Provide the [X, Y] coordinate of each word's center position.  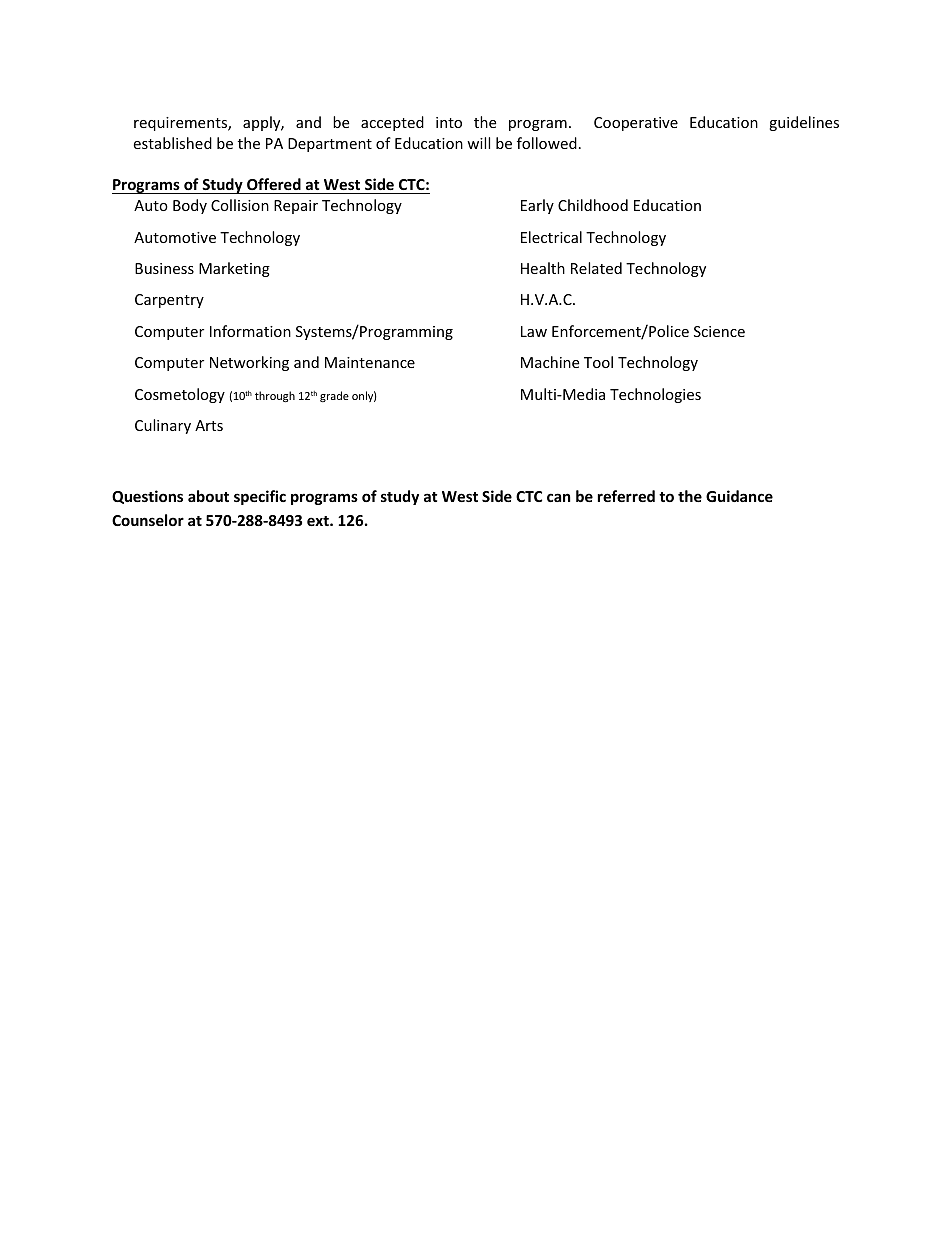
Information [250, 331]
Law [534, 331]
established [172, 143]
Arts [209, 425]
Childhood [593, 205]
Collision [240, 205]
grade [334, 396]
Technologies [655, 395]
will [478, 143]
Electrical [551, 237]
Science [719, 331]
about [208, 496]
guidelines [804, 123]
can [559, 497]
